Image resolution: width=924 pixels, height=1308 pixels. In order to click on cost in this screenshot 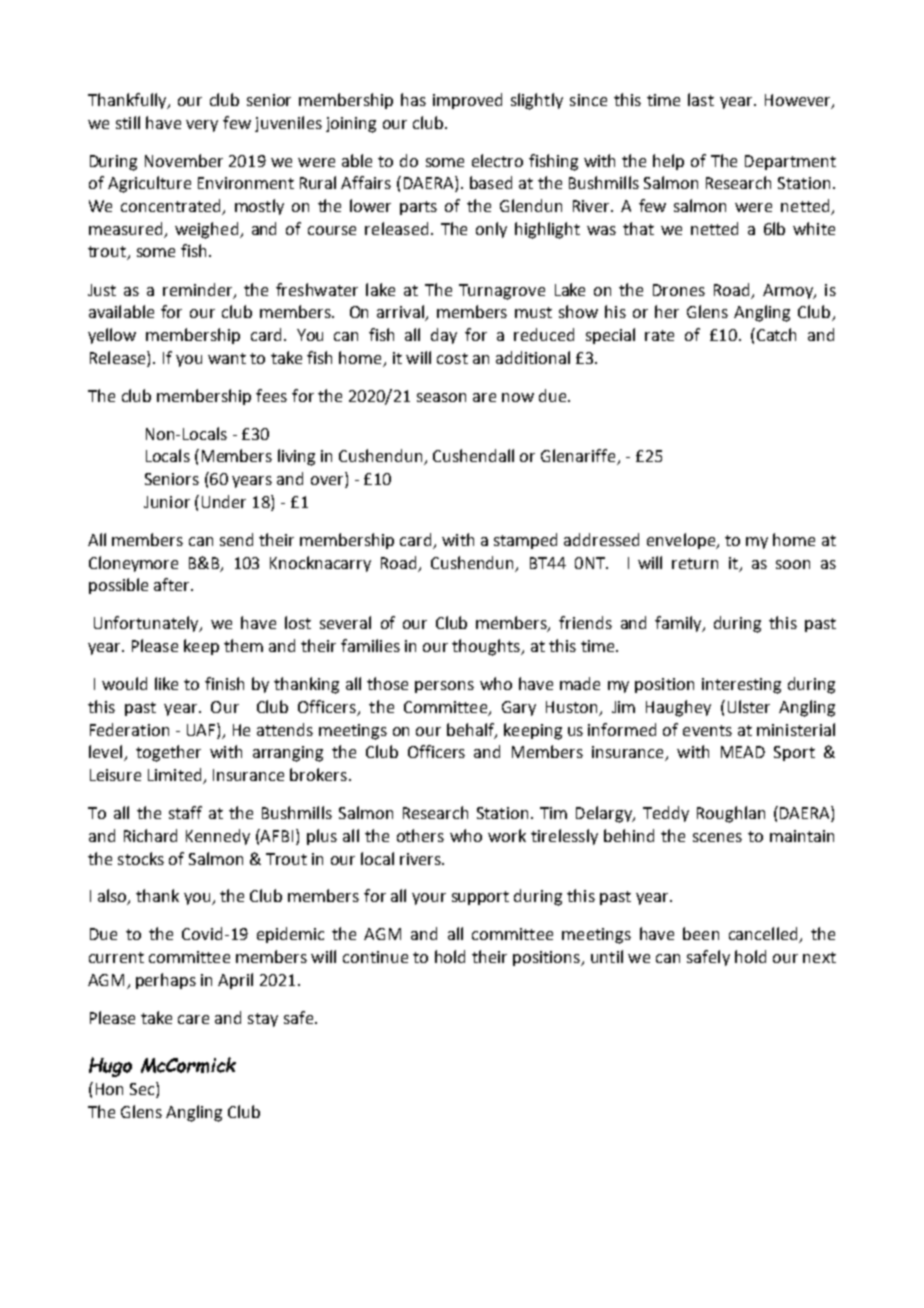, I will do `click(452, 358)`.
